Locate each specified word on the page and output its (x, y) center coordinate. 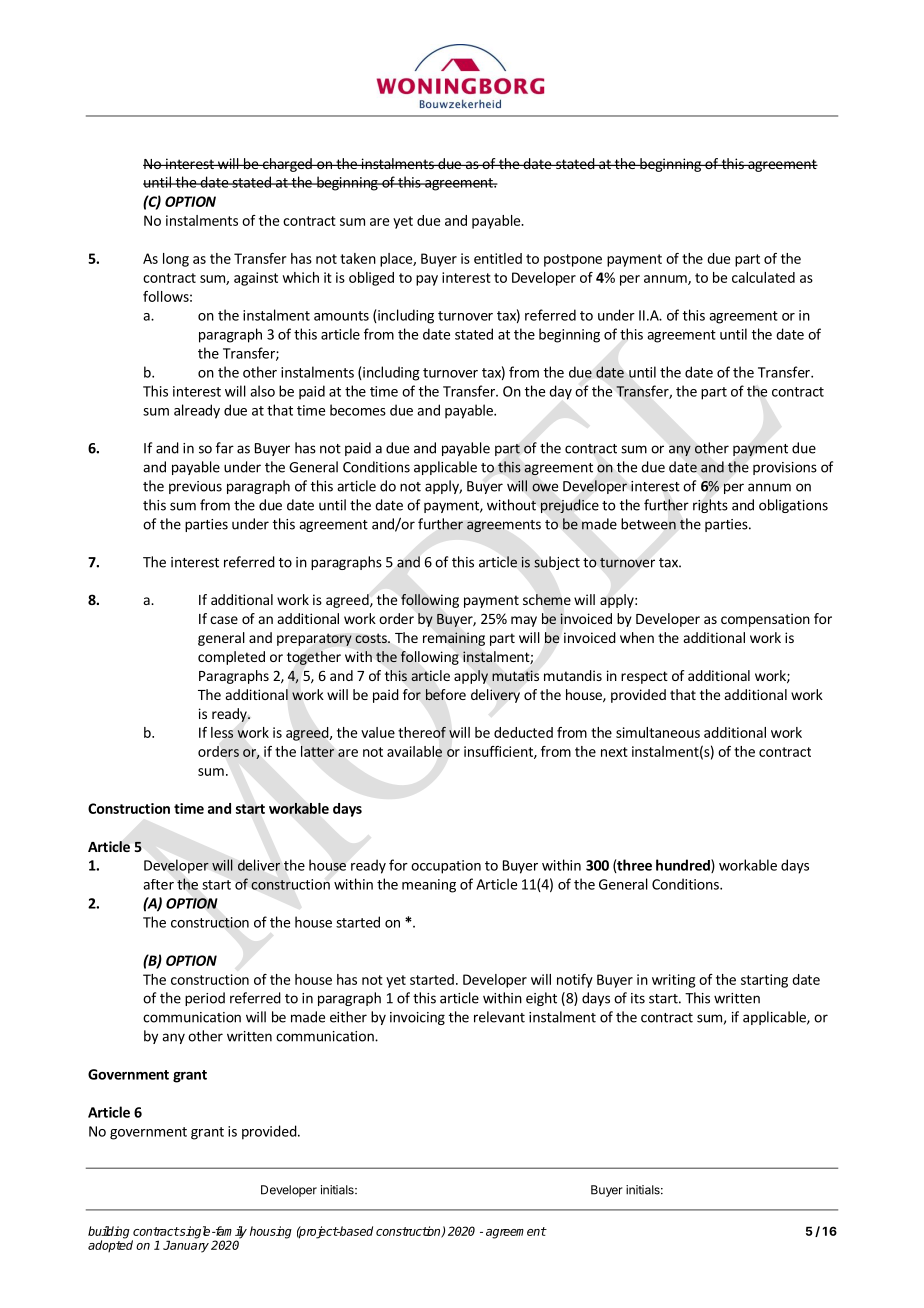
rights (710, 506)
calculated (763, 277)
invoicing (417, 1018)
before (446, 695)
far (225, 448)
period (205, 999)
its (638, 998)
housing (271, 1232)
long (176, 260)
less (222, 732)
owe (545, 487)
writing (673, 981)
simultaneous (658, 732)
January (186, 1246)
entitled (498, 258)
